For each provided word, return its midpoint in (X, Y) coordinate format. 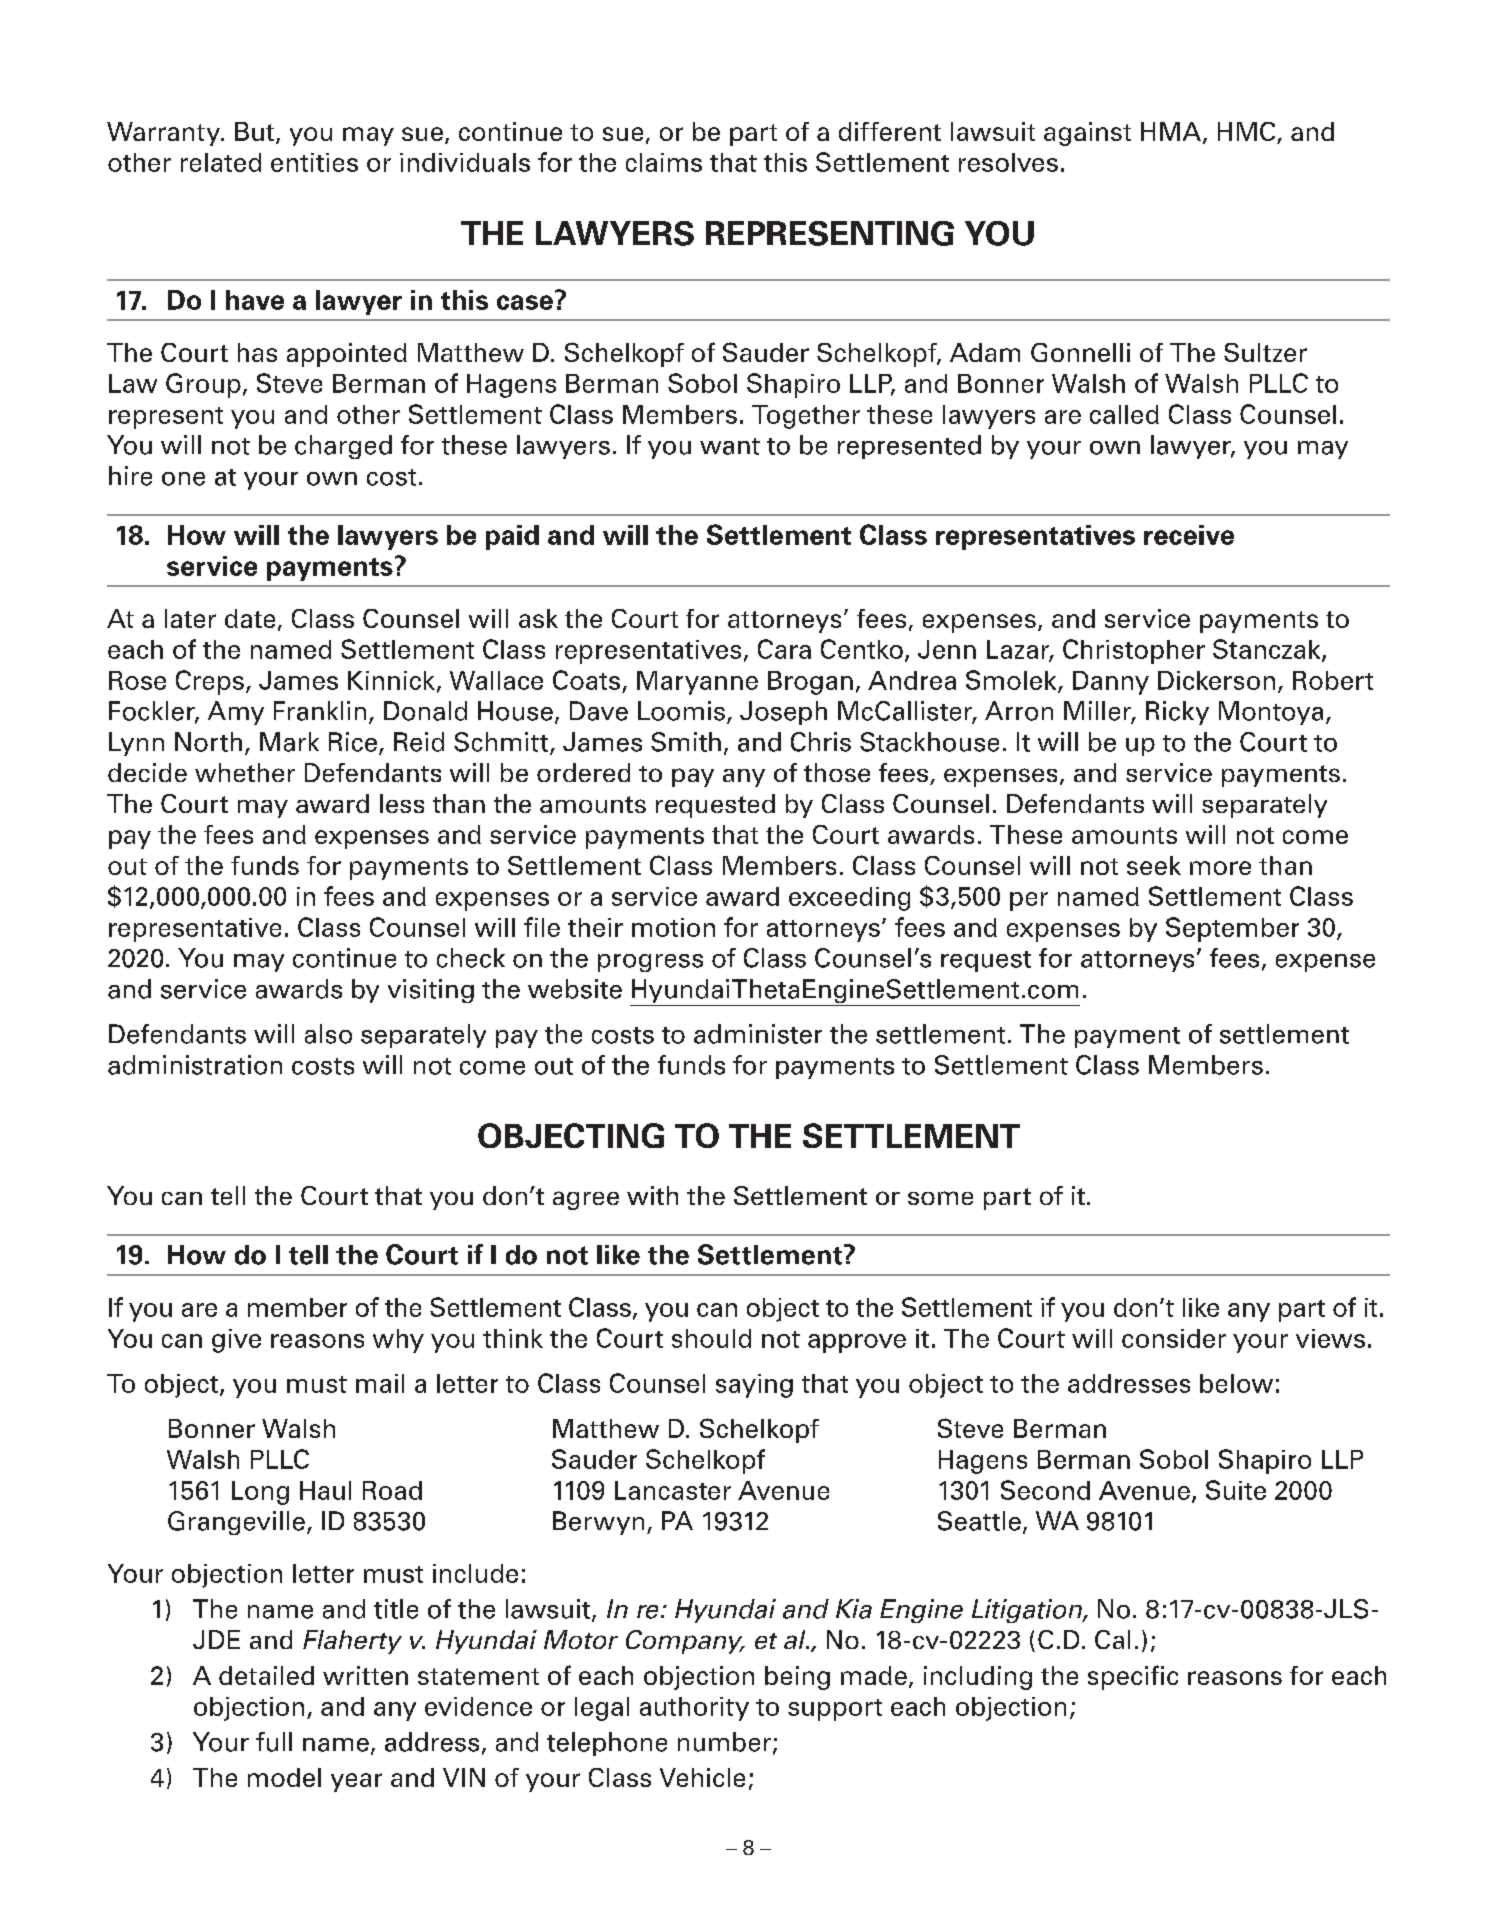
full (274, 1742)
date (250, 618)
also (328, 1034)
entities (314, 162)
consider (1174, 1338)
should (711, 1338)
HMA (1171, 131)
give (236, 1341)
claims (664, 162)
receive (1189, 535)
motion (673, 927)
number (726, 1743)
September (1232, 929)
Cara (784, 649)
